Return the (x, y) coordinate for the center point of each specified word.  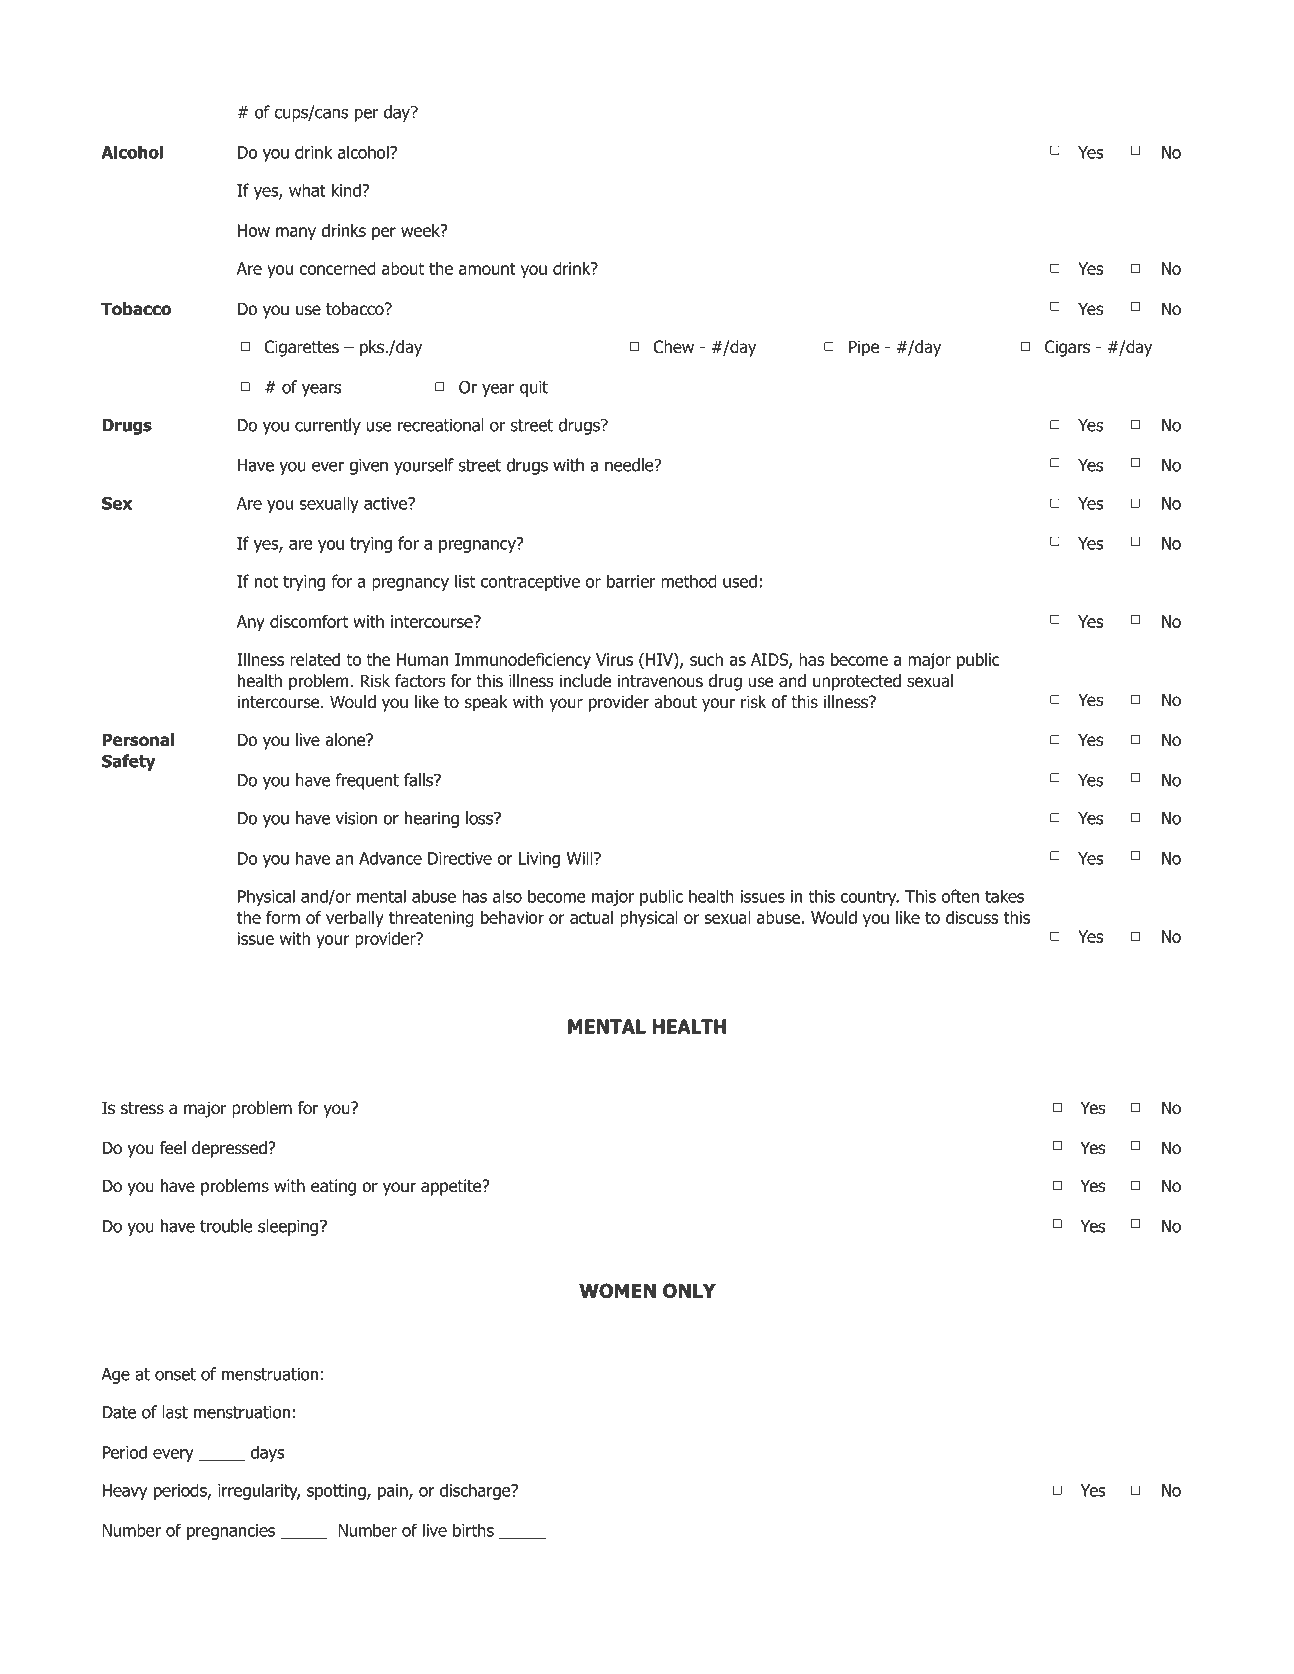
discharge (476, 1491)
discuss (972, 917)
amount (487, 269)
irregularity (259, 1491)
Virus (614, 659)
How (254, 230)
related (315, 659)
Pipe (864, 348)
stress (142, 1108)
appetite (452, 1187)
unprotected (857, 682)
